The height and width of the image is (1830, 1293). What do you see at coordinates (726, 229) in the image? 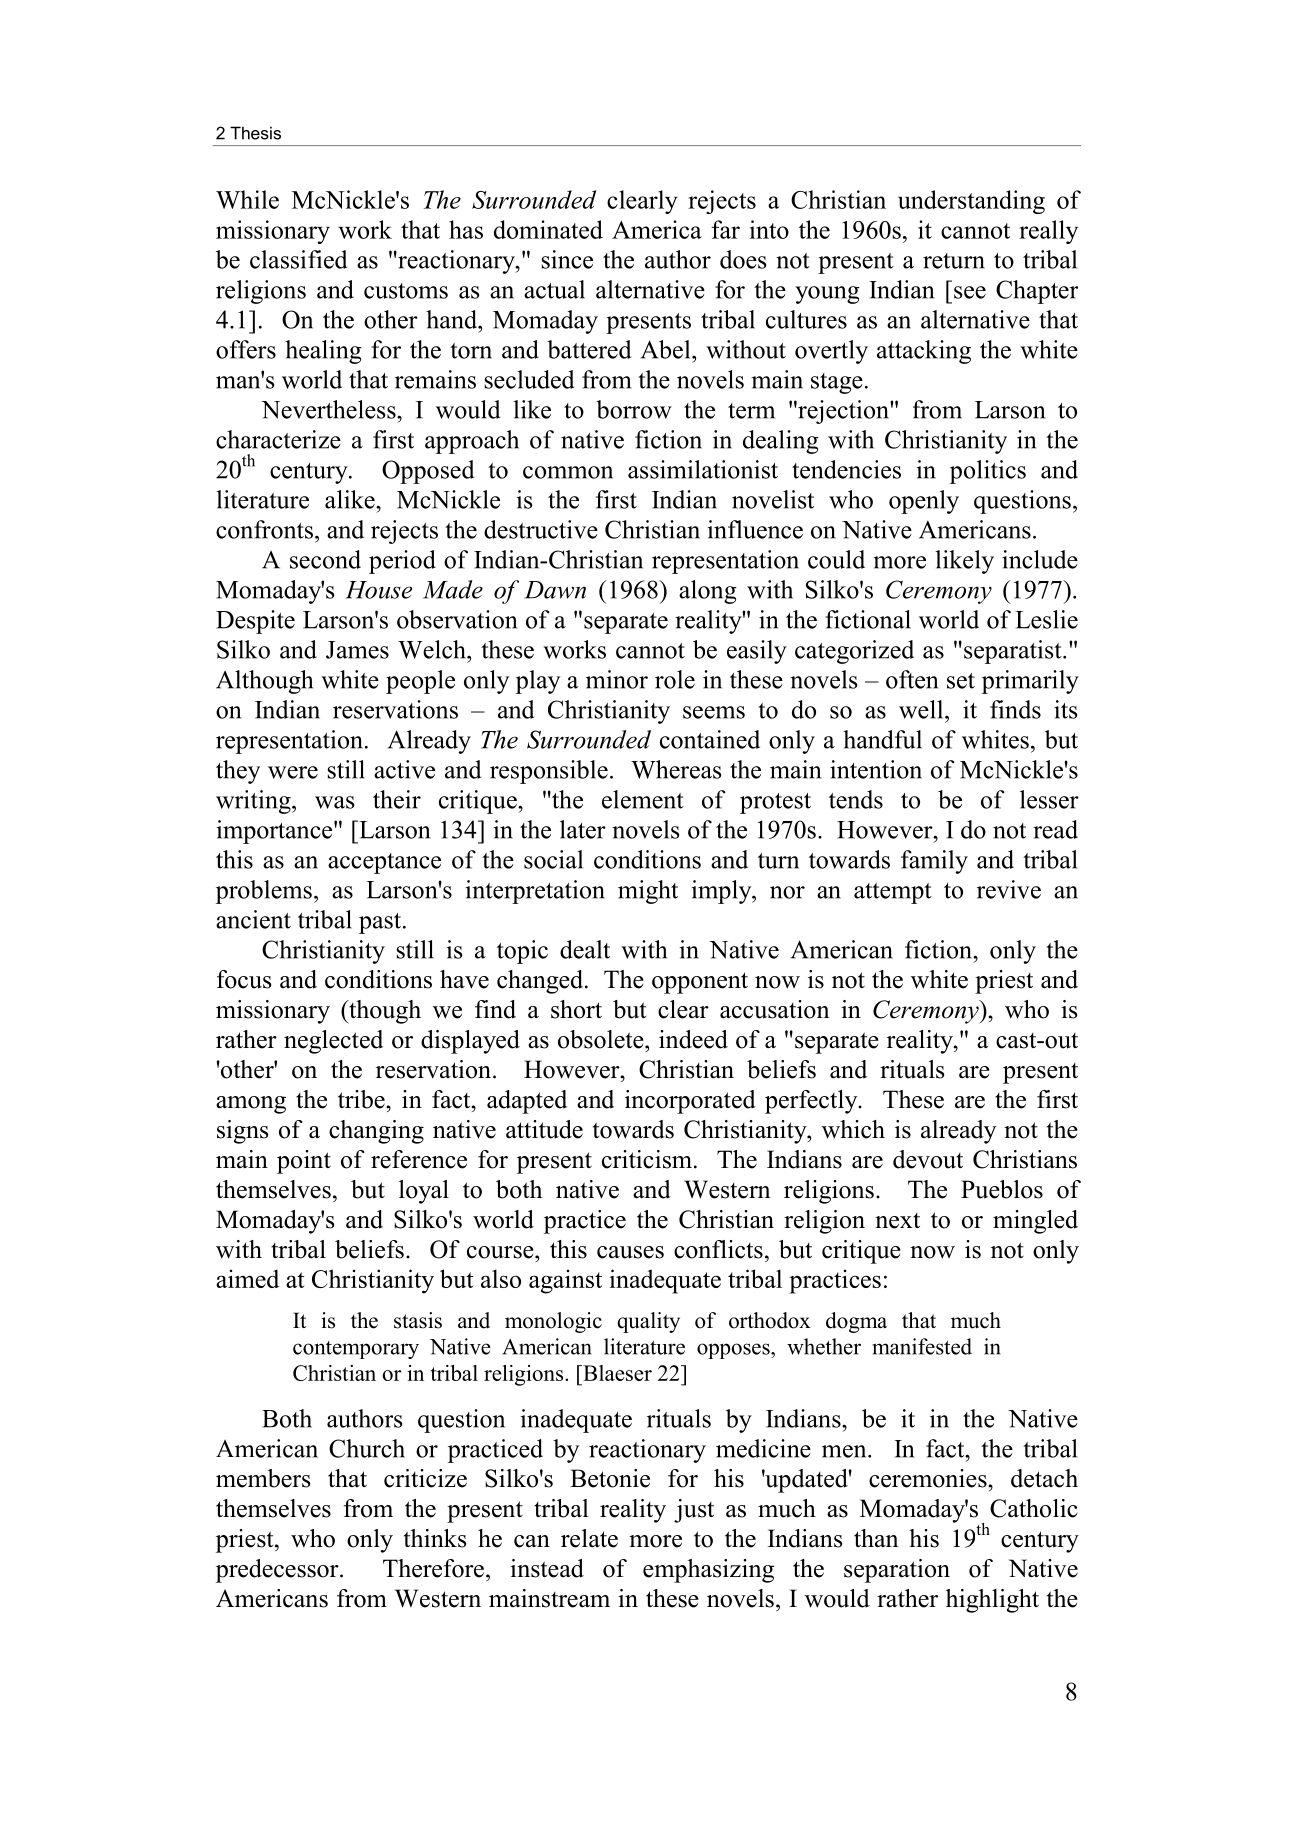
I see `far` at bounding box center [726, 229].
